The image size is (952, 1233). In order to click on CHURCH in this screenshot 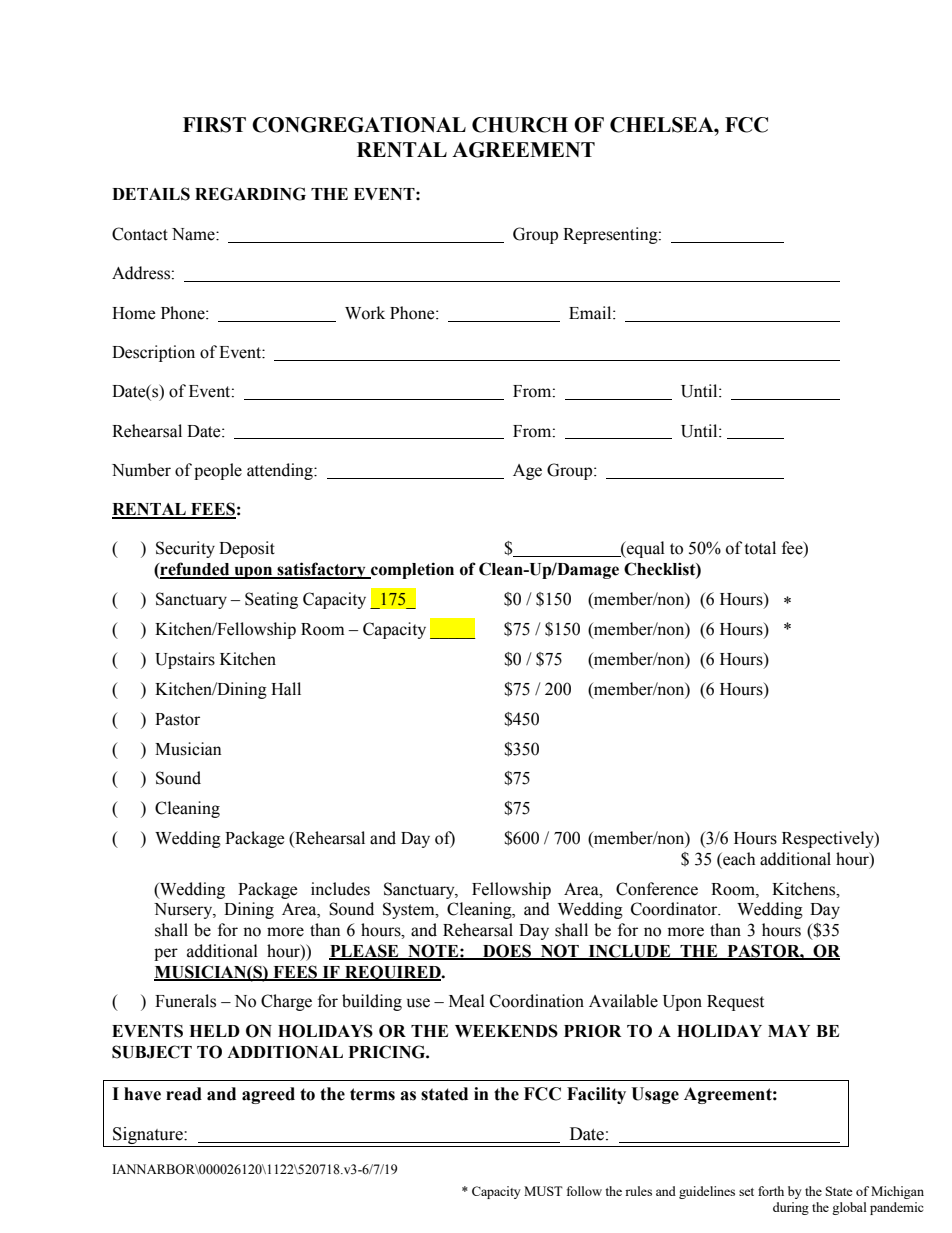, I will do `click(520, 125)`.
